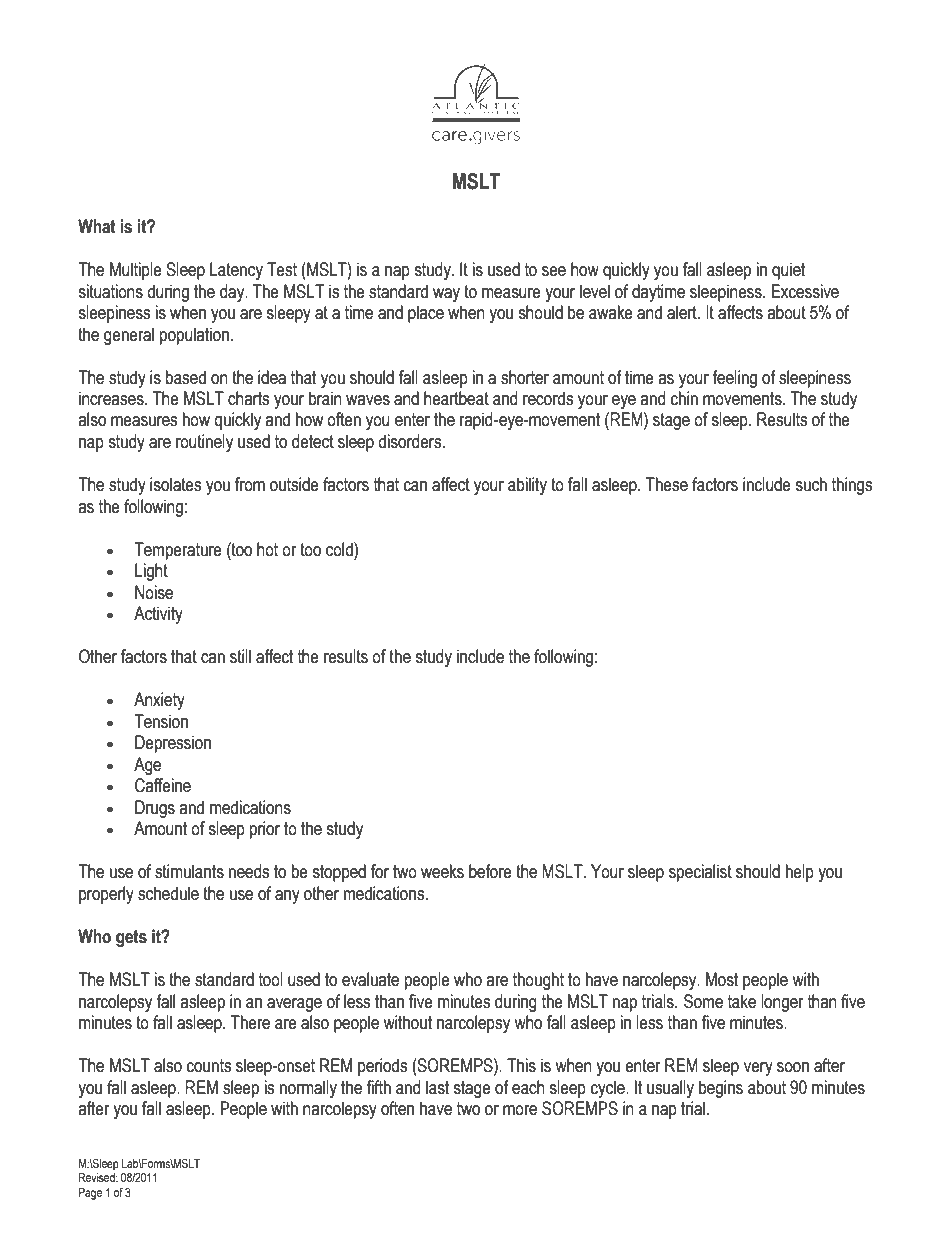 The height and width of the image is (1233, 952). What do you see at coordinates (538, 981) in the image?
I see `thought` at bounding box center [538, 981].
